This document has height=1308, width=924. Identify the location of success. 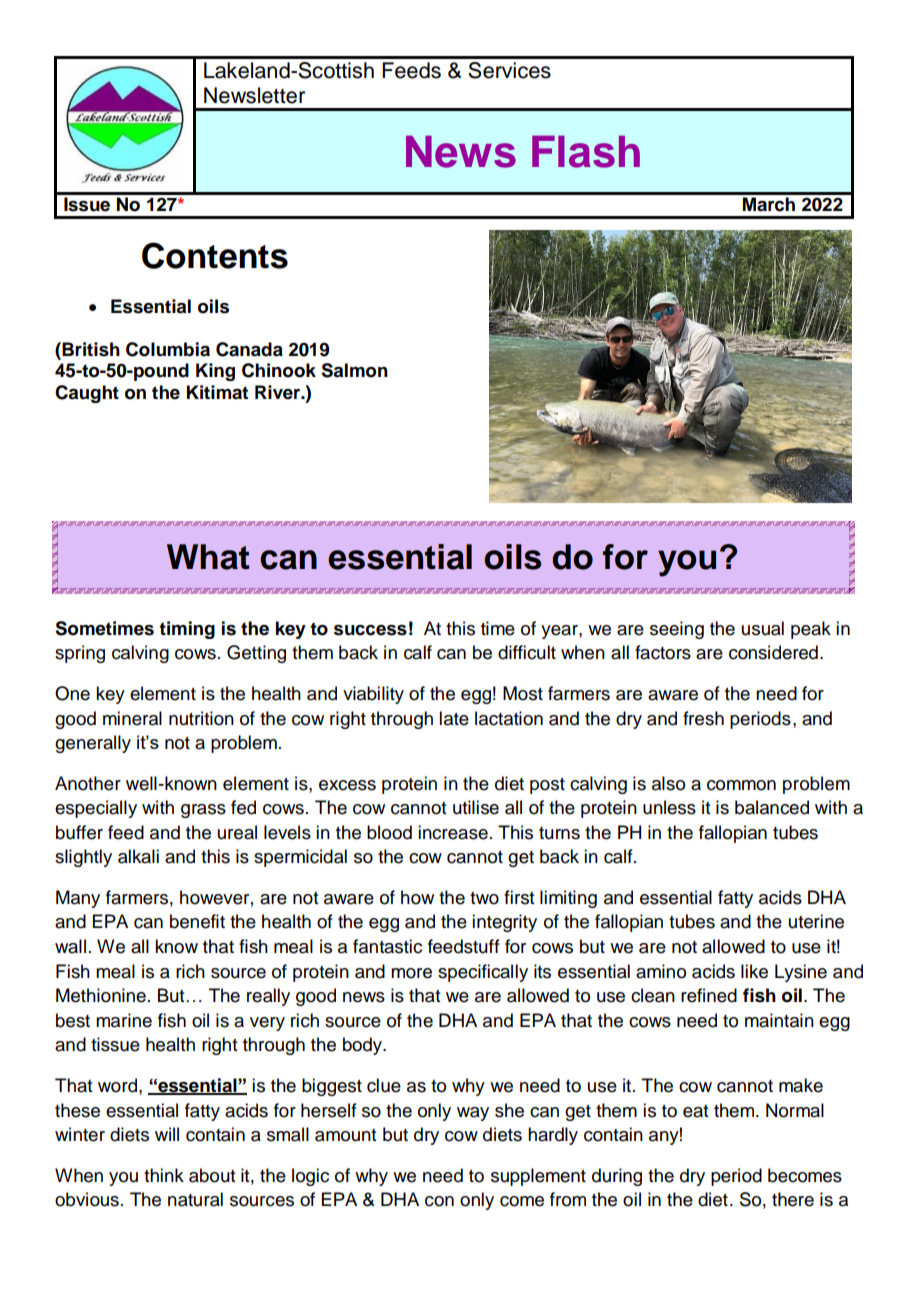
(370, 630).
